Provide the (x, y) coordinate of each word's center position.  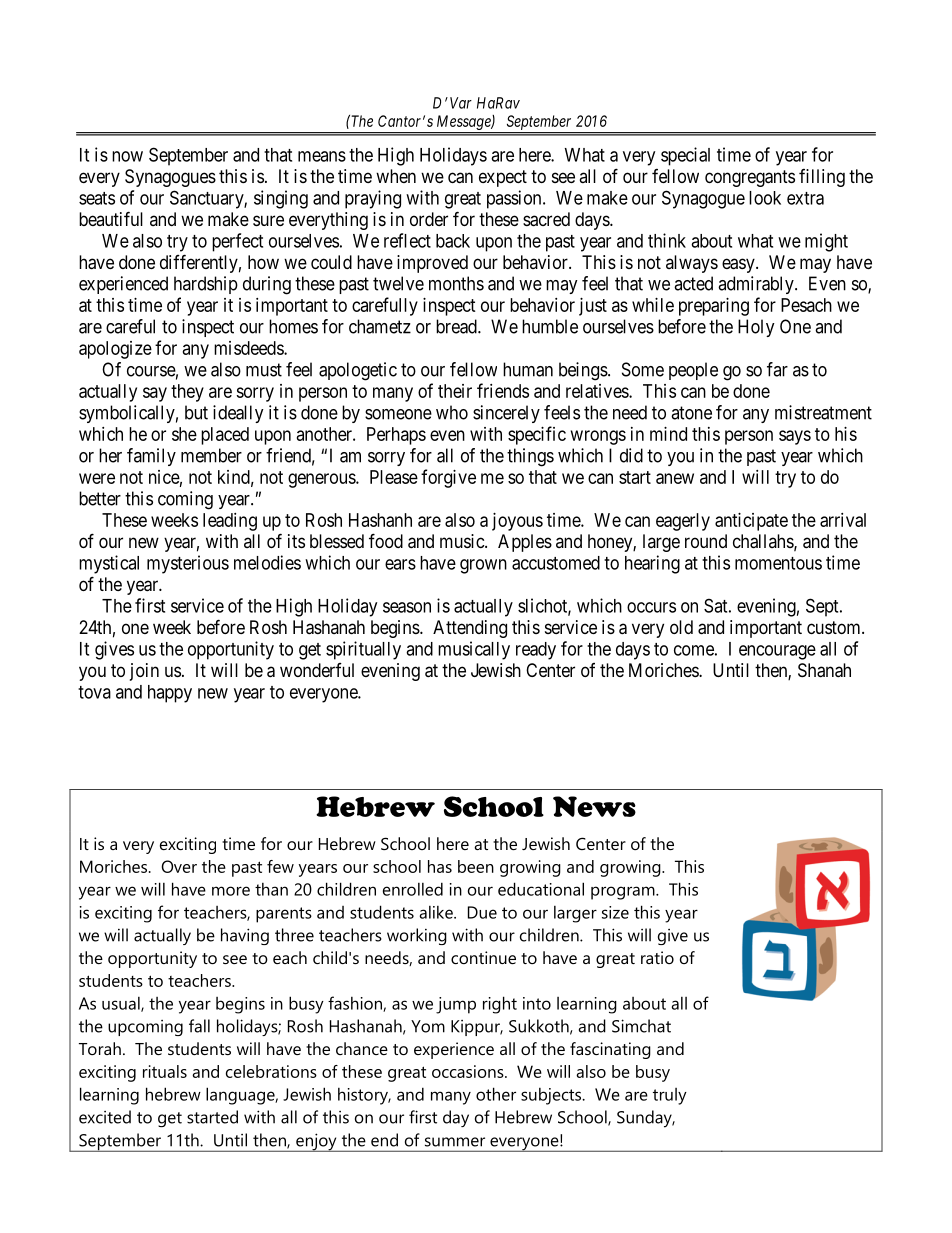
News (594, 806)
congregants (750, 178)
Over (179, 866)
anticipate (751, 522)
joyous (517, 522)
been (476, 866)
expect (503, 178)
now (127, 156)
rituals (165, 1071)
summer (455, 1142)
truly (670, 1096)
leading (230, 522)
